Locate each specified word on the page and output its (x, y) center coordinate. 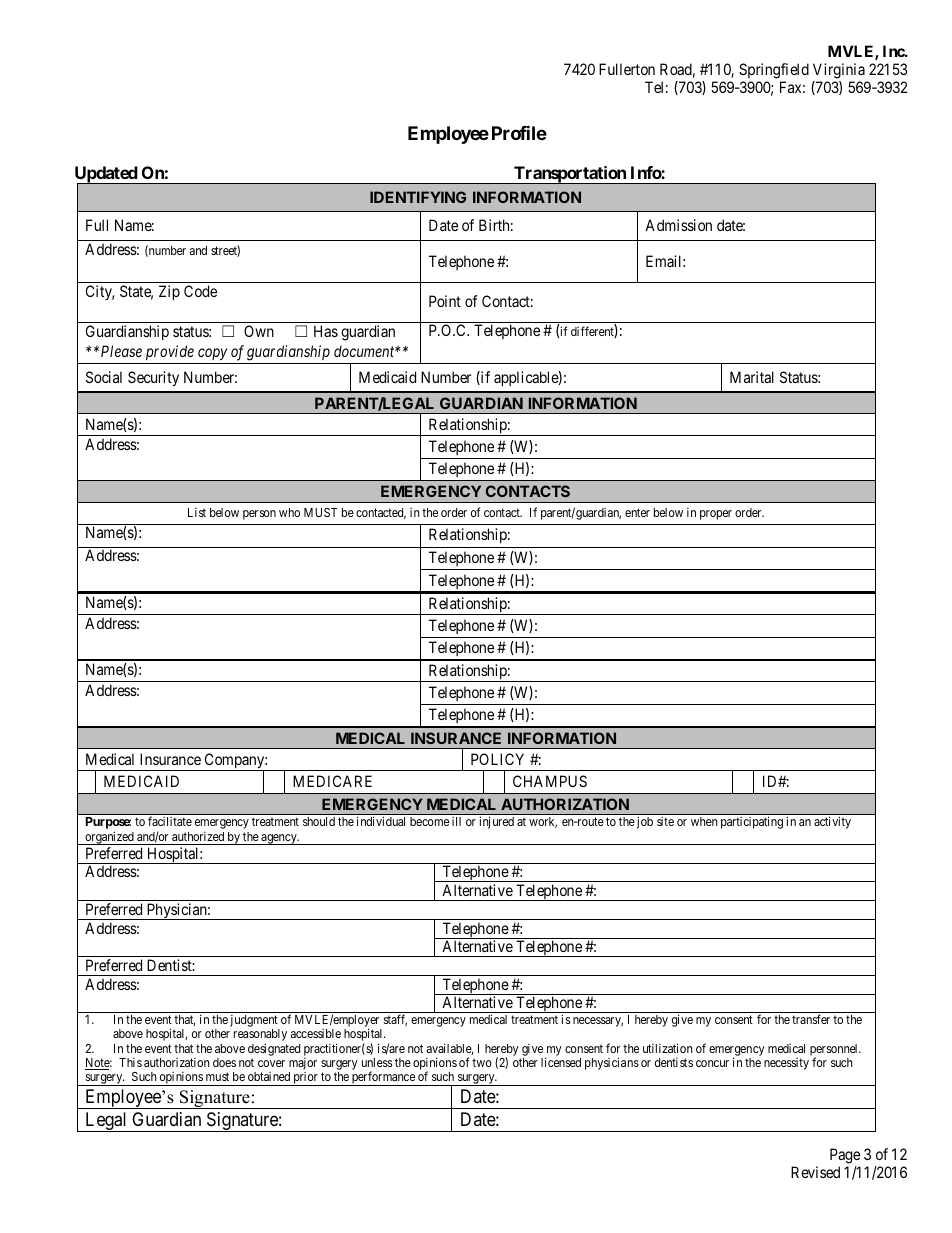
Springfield (774, 72)
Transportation (570, 175)
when (704, 821)
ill (456, 821)
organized (109, 838)
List (197, 512)
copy (212, 354)
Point (445, 301)
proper (716, 515)
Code (200, 291)
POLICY (497, 759)
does (224, 1062)
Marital (752, 377)
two (482, 1062)
